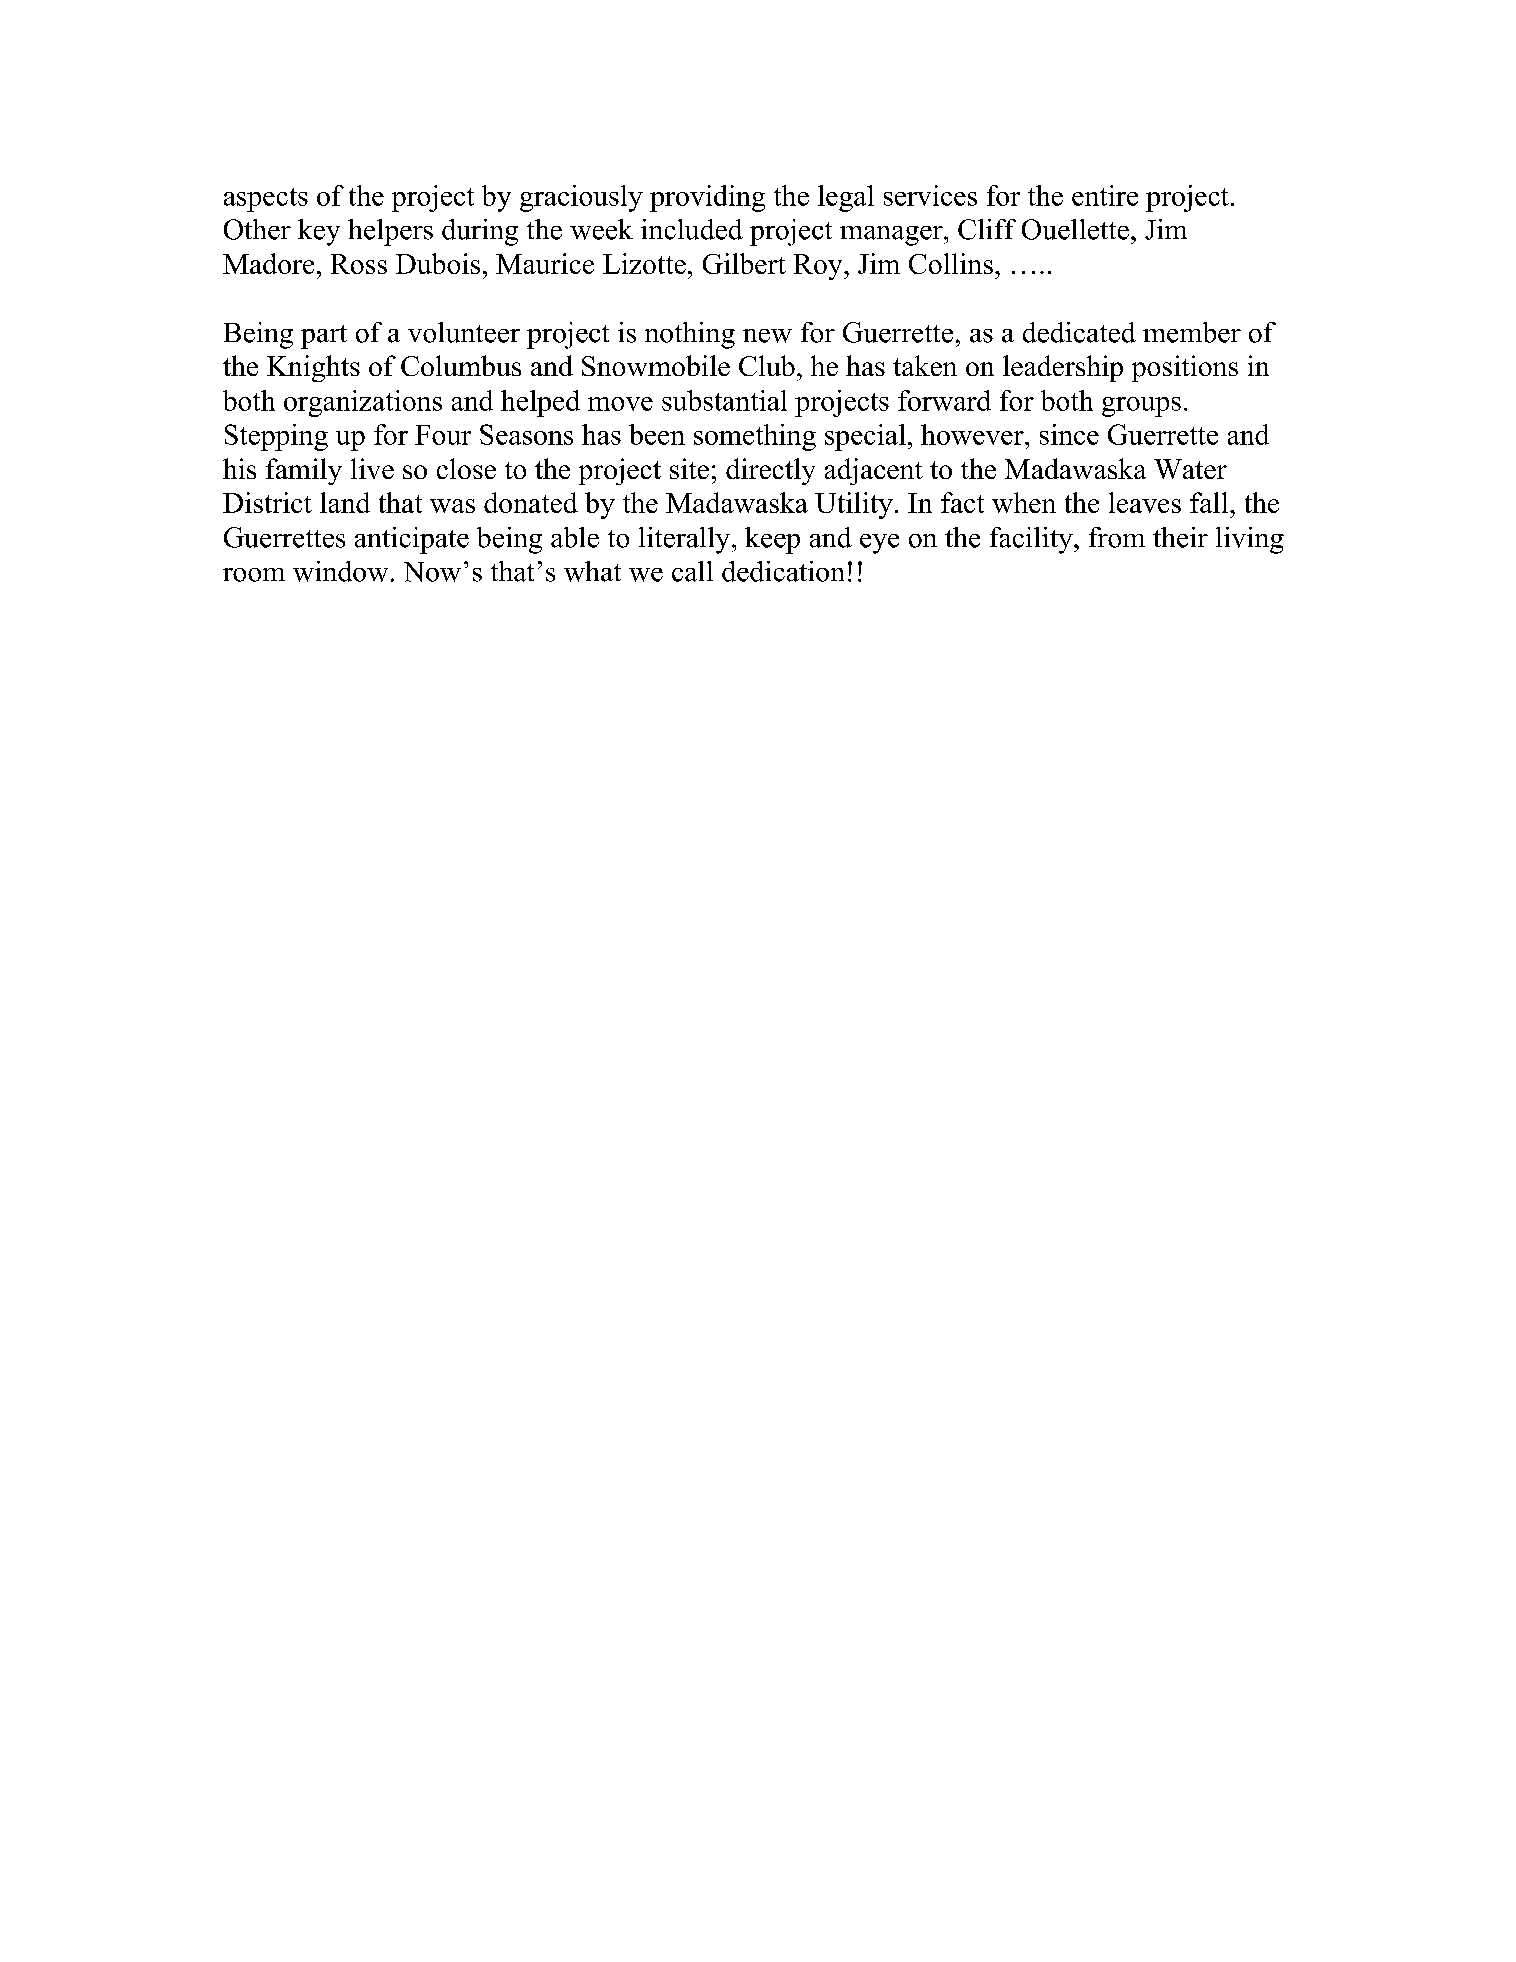  I want to click on dedication, so click(783, 571).
